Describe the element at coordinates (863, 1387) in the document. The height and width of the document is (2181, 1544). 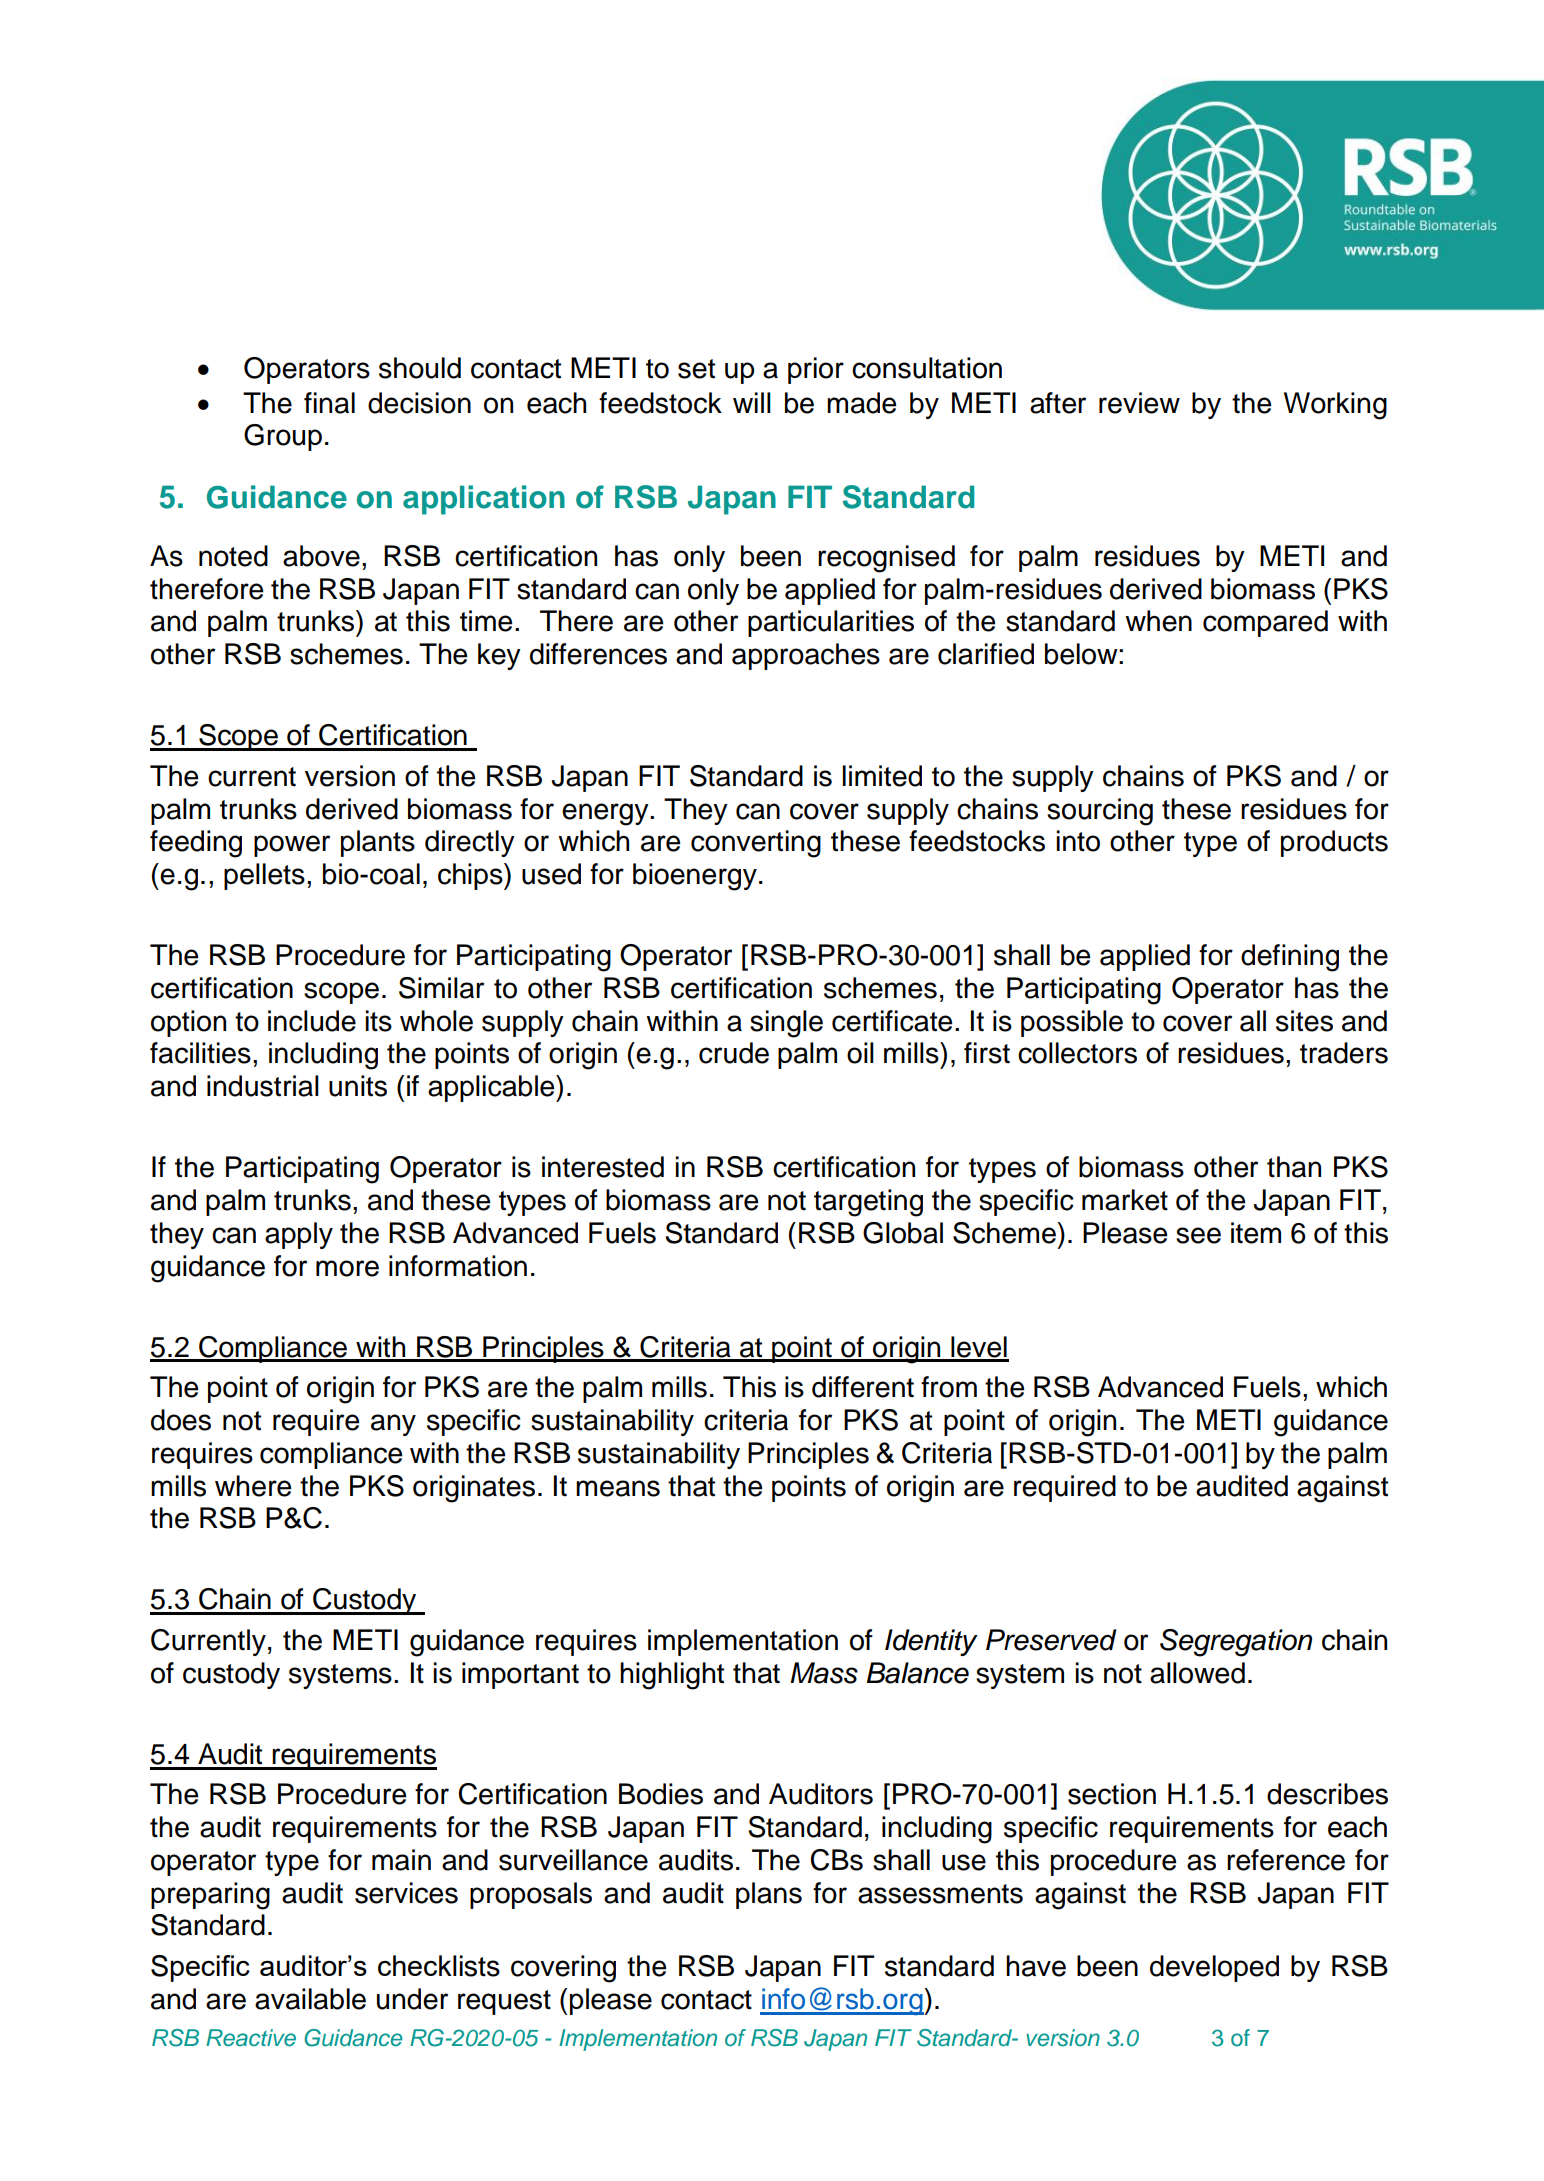
I see `different` at that location.
